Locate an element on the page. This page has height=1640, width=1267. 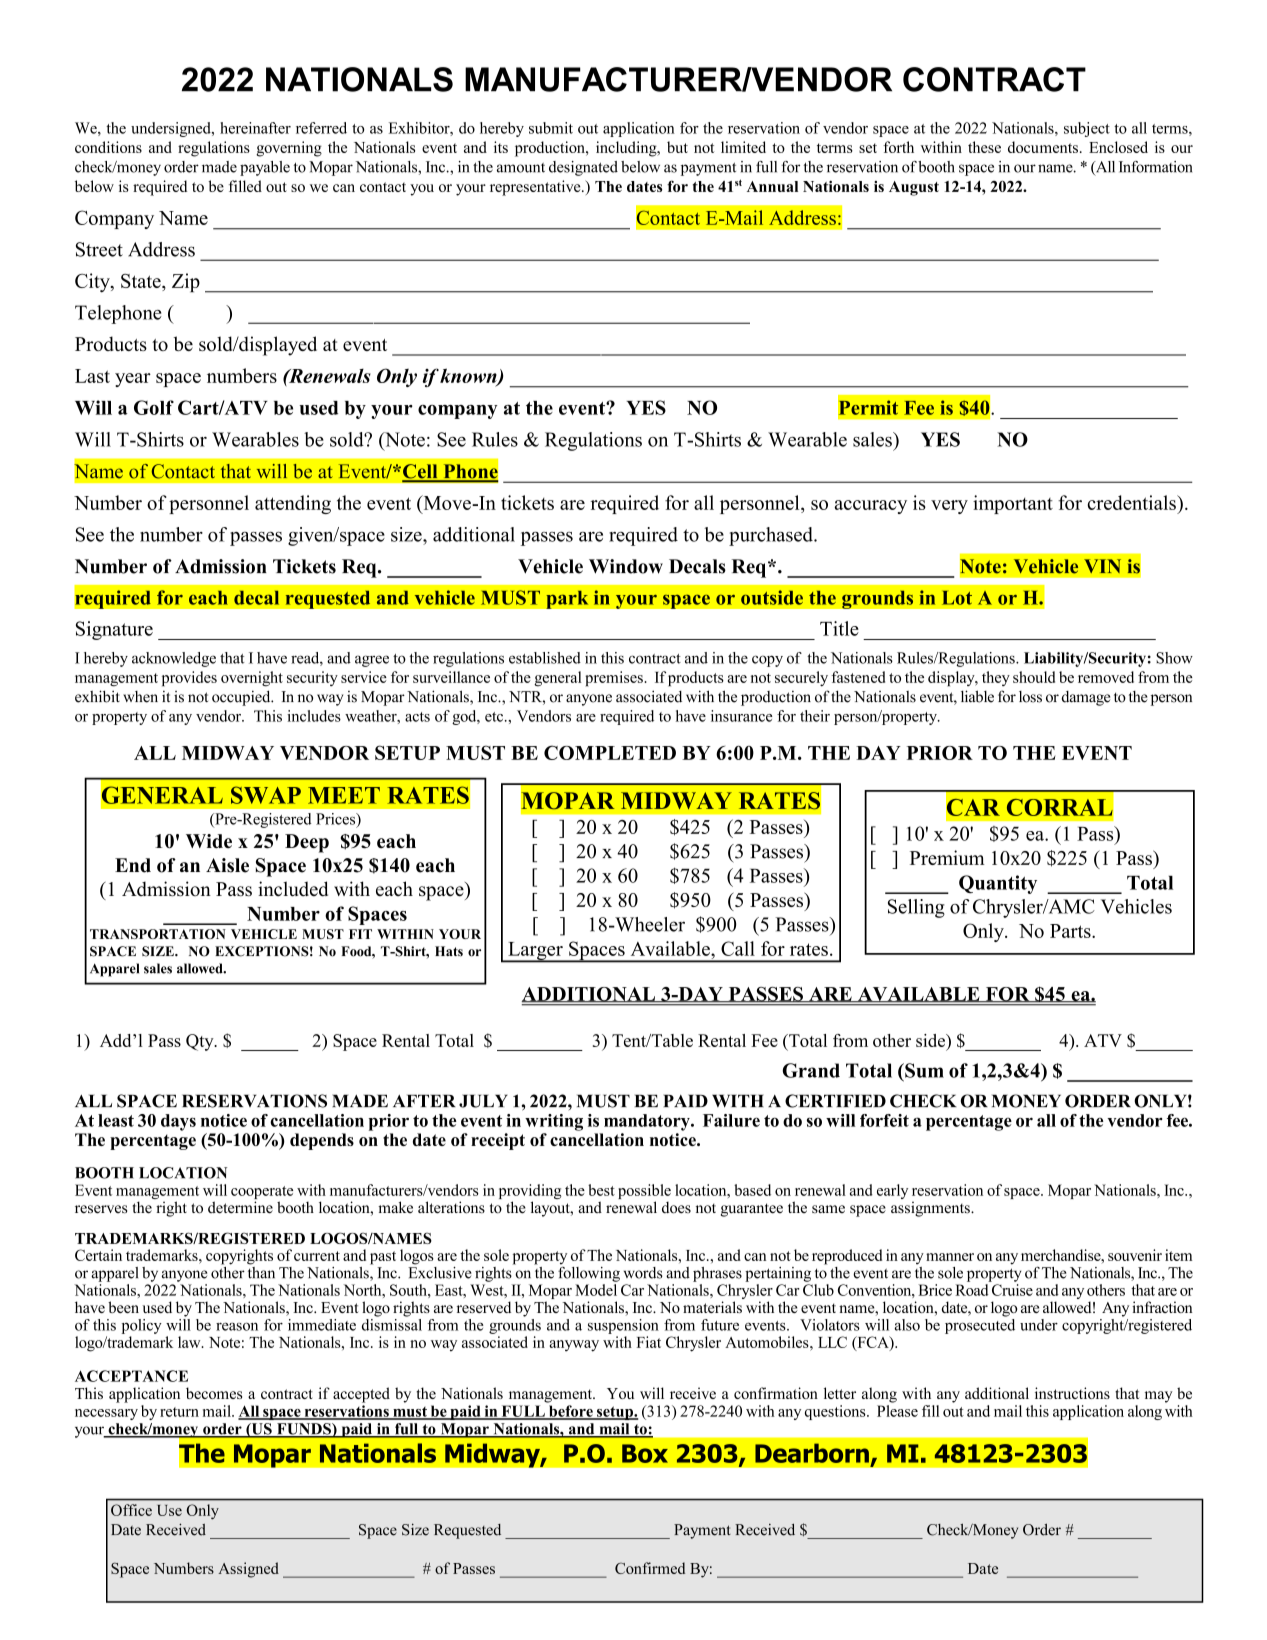
Confirmed is located at coordinates (650, 1568).
